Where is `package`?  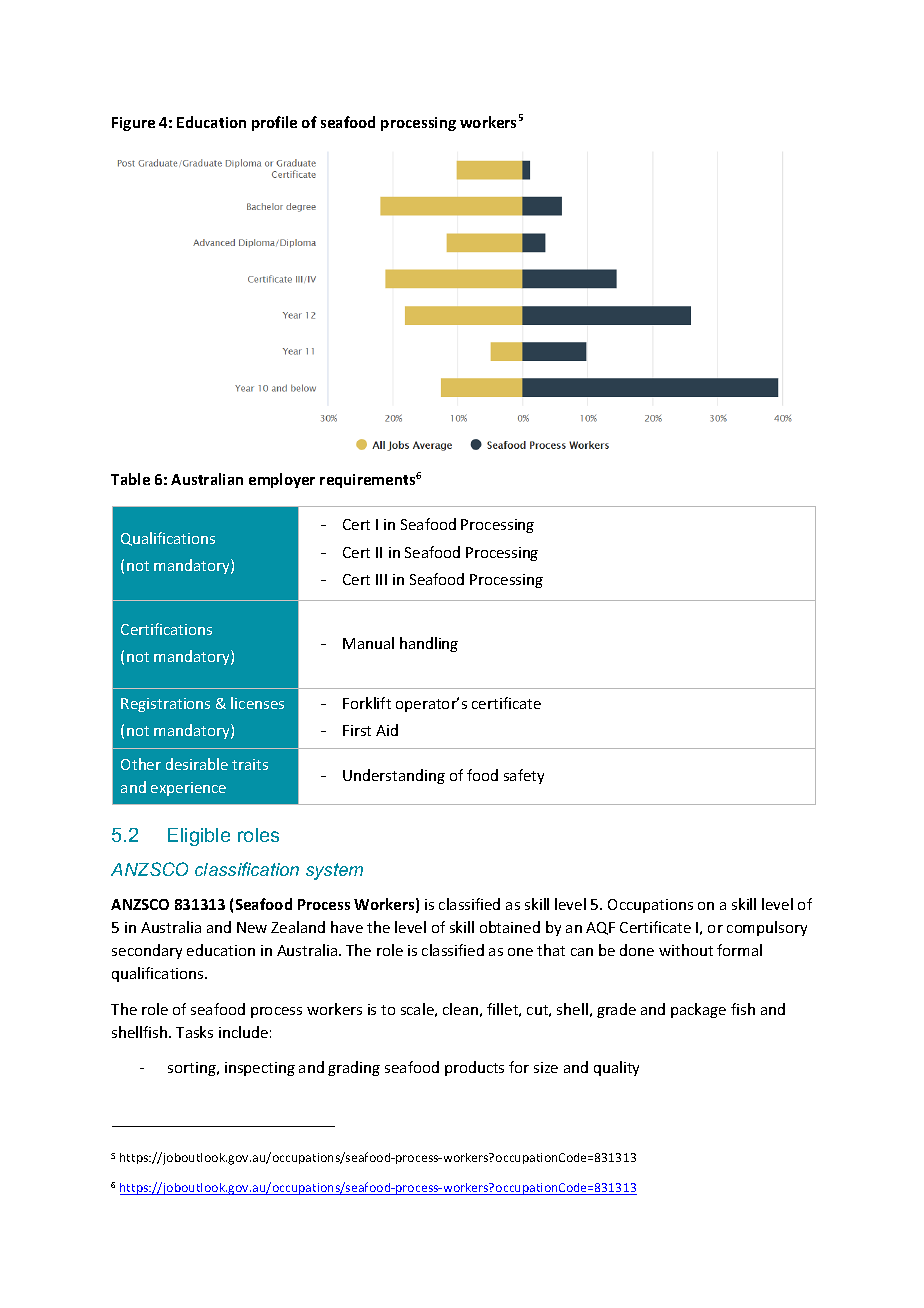 package is located at coordinates (698, 1010).
